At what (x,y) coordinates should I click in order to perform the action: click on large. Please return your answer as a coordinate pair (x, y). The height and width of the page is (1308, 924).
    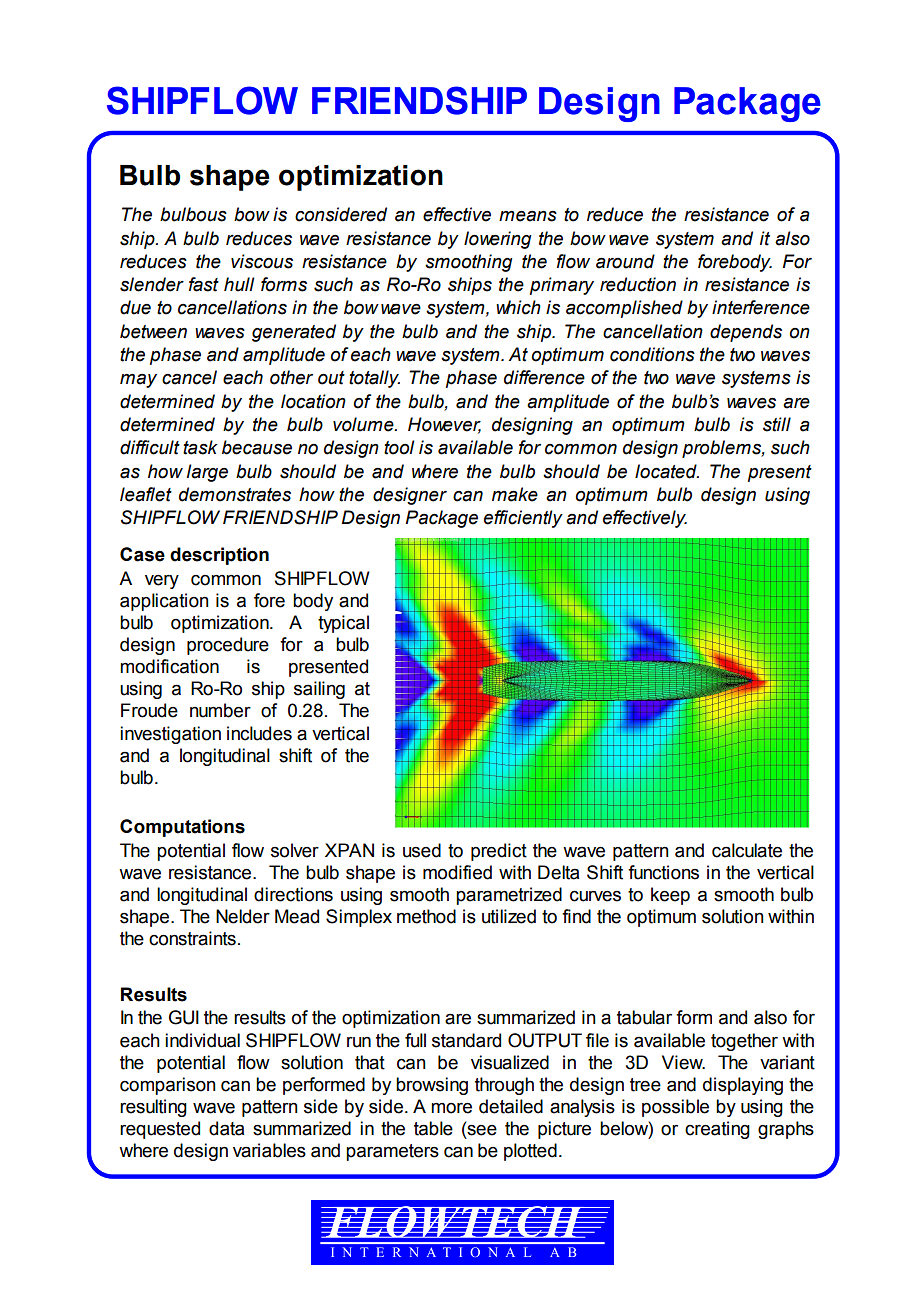
    Looking at the image, I should click on (207, 473).
